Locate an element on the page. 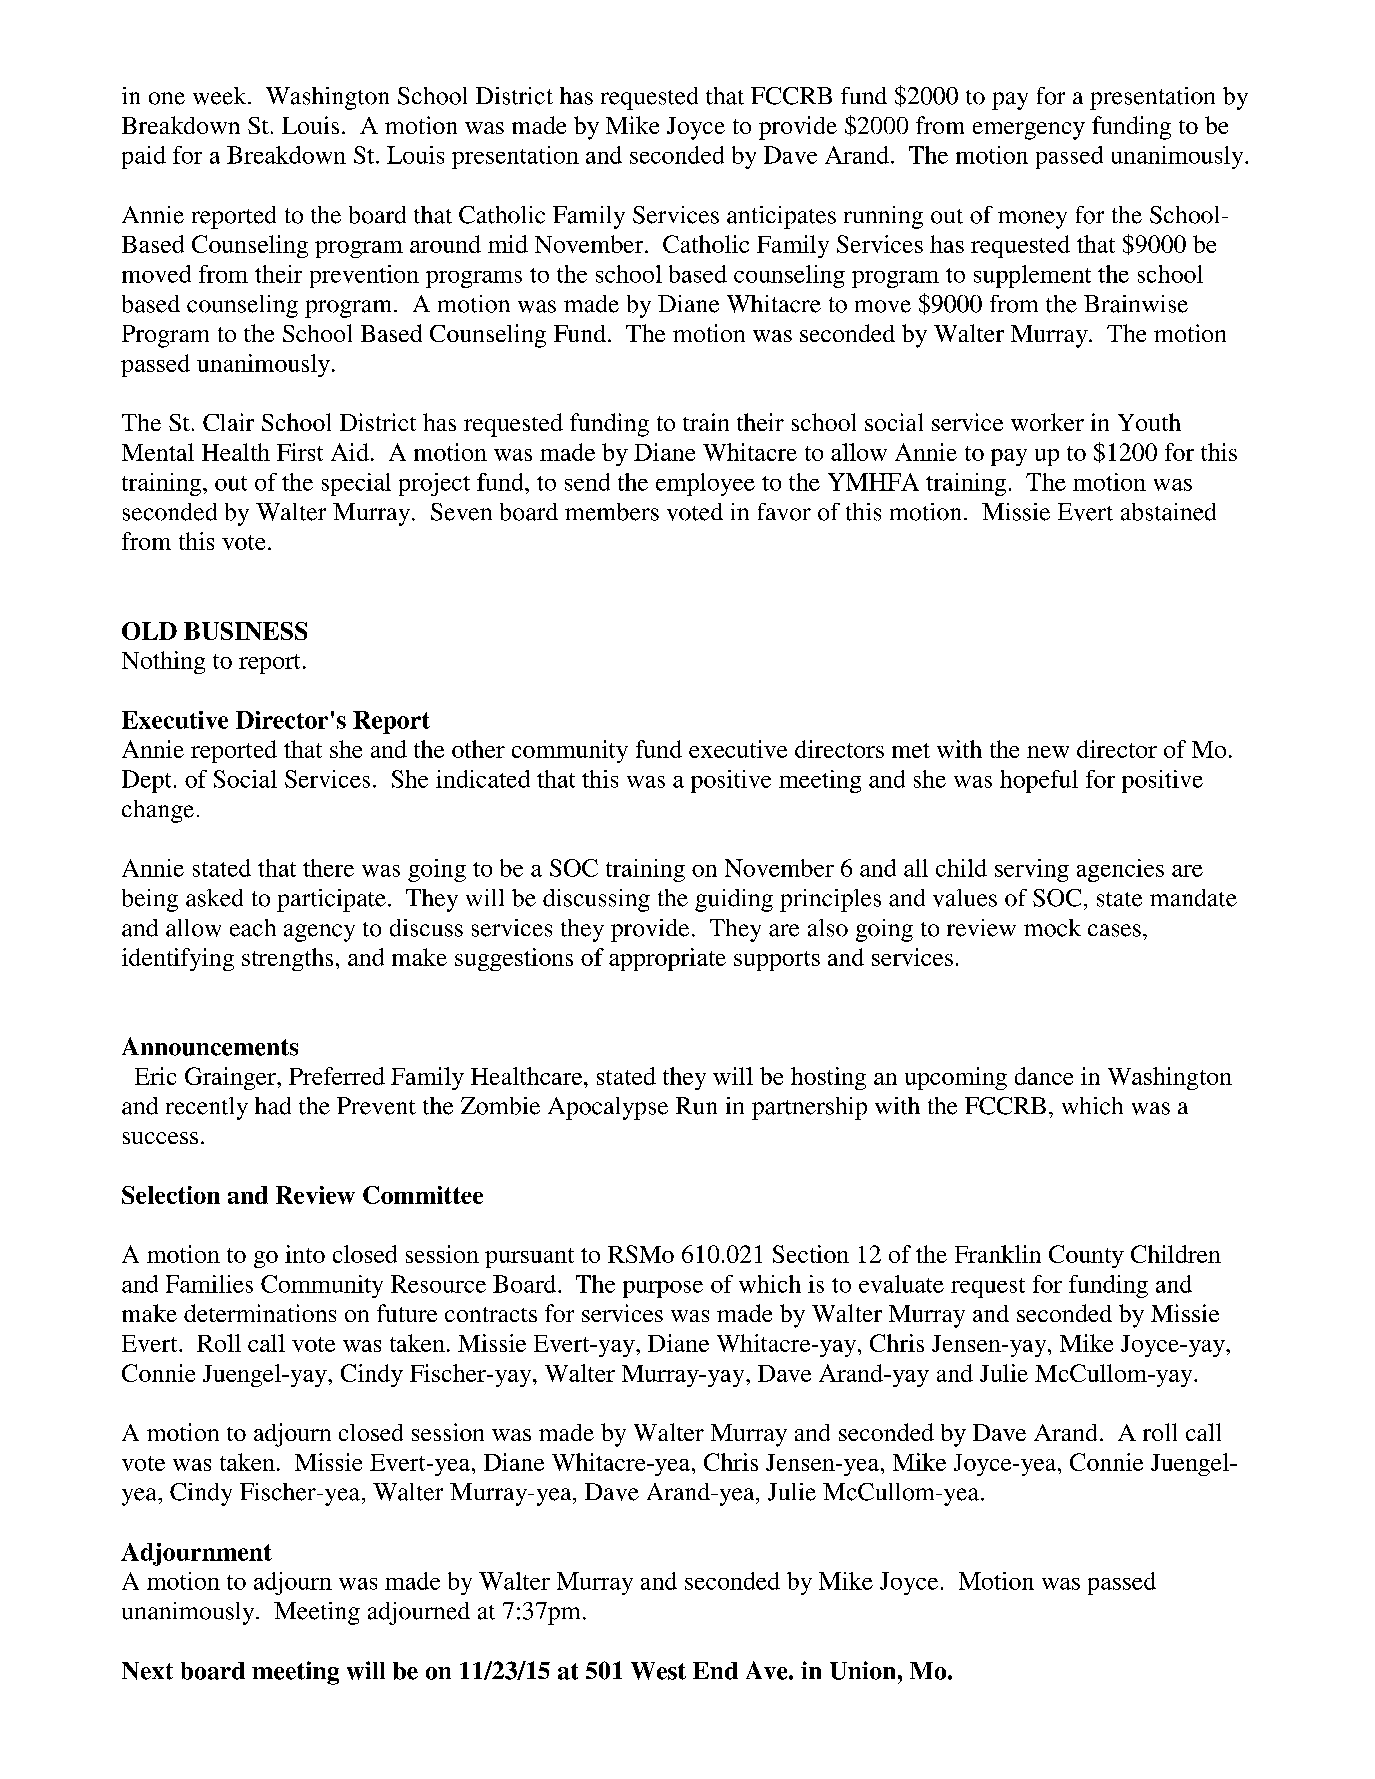 This document has width=1375, height=1779. week is located at coordinates (221, 96).
